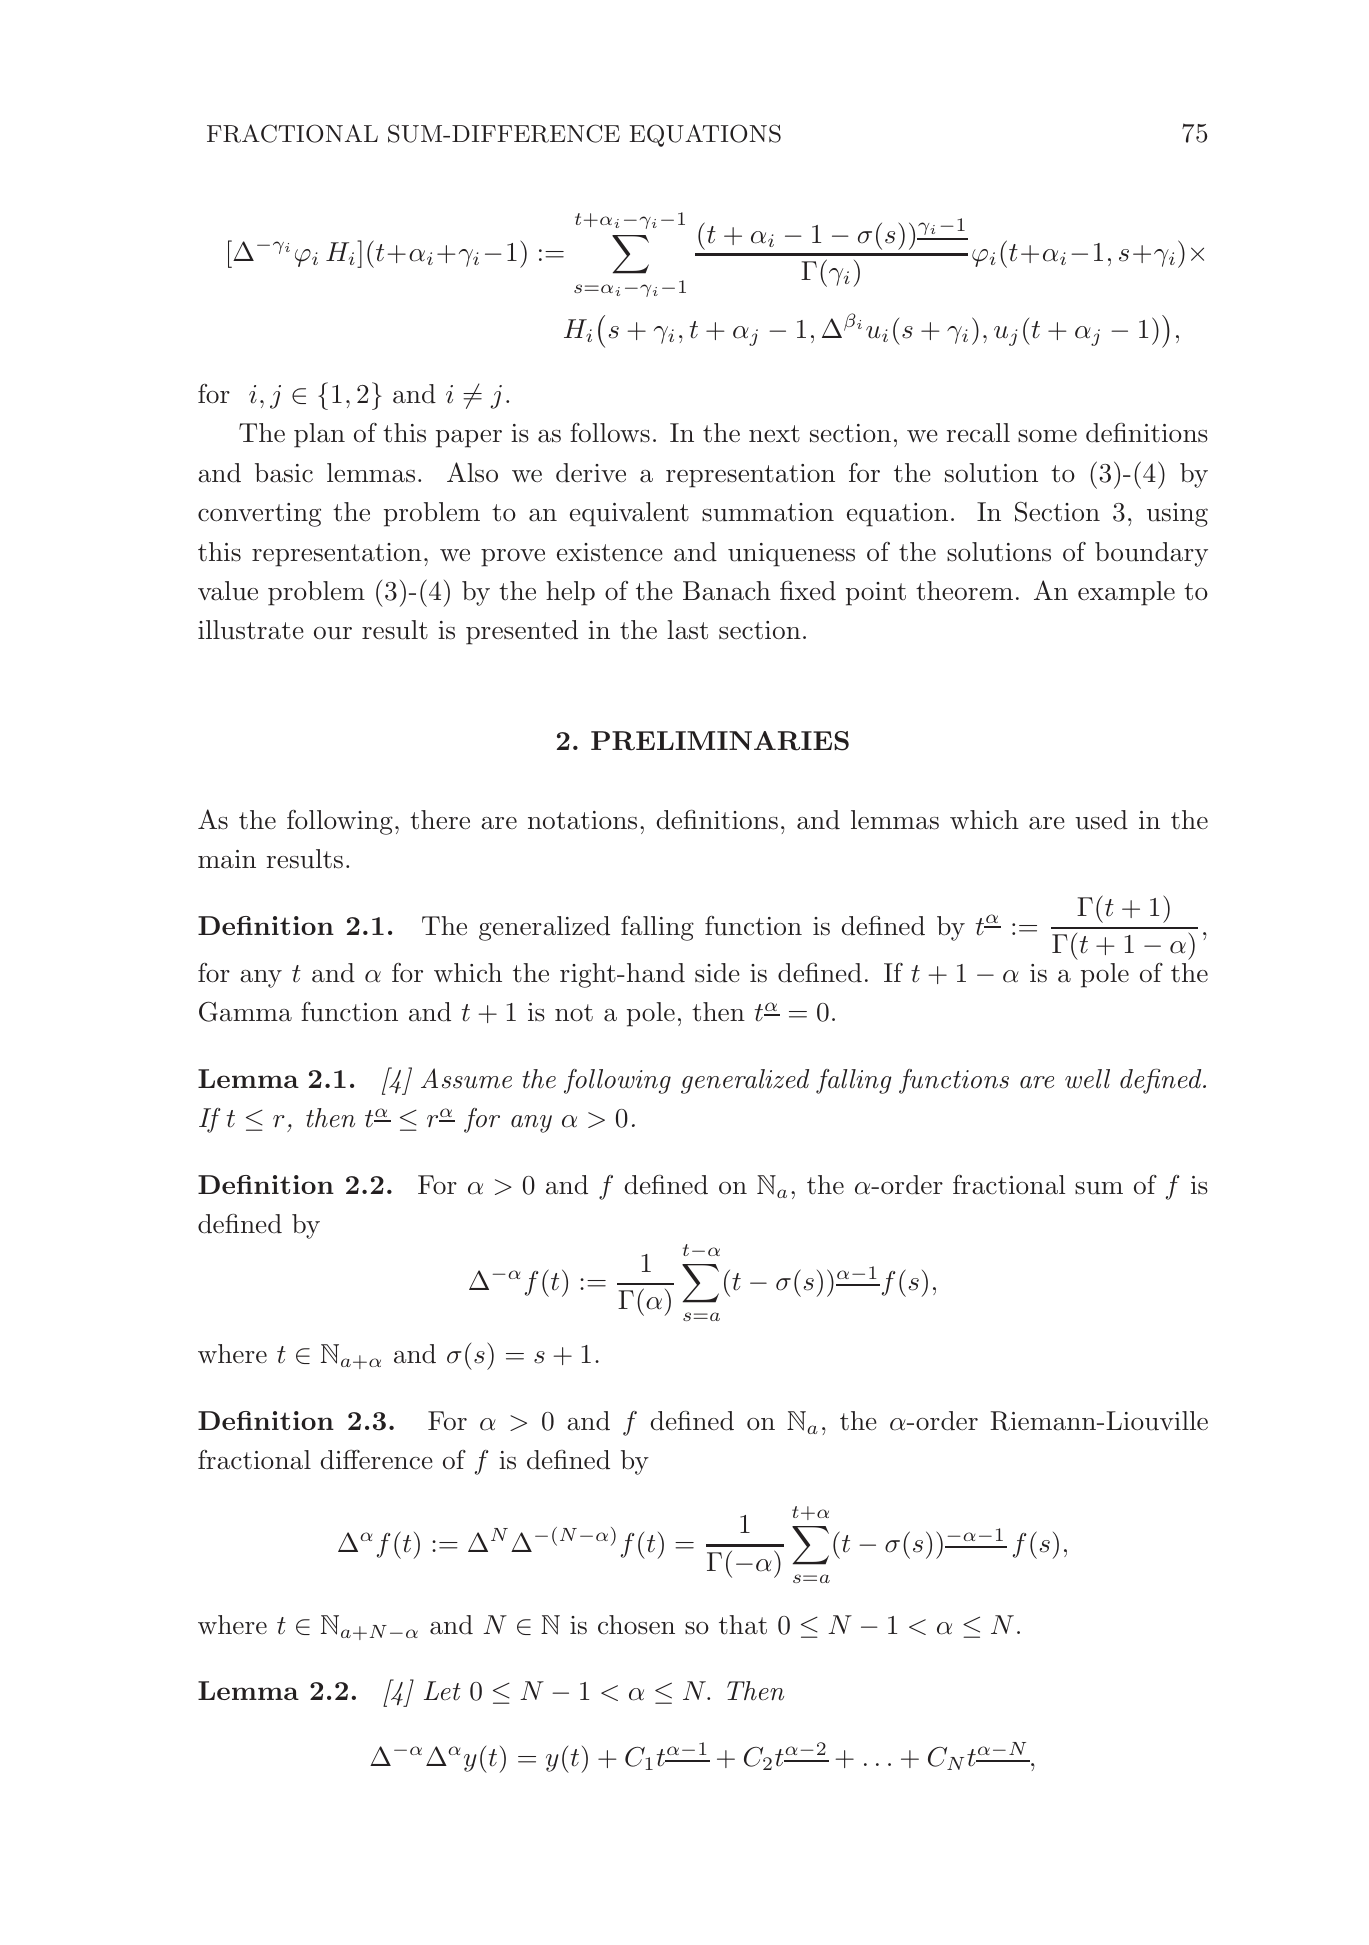  Describe the element at coordinates (284, 473) in the document. I see `basic` at that location.
